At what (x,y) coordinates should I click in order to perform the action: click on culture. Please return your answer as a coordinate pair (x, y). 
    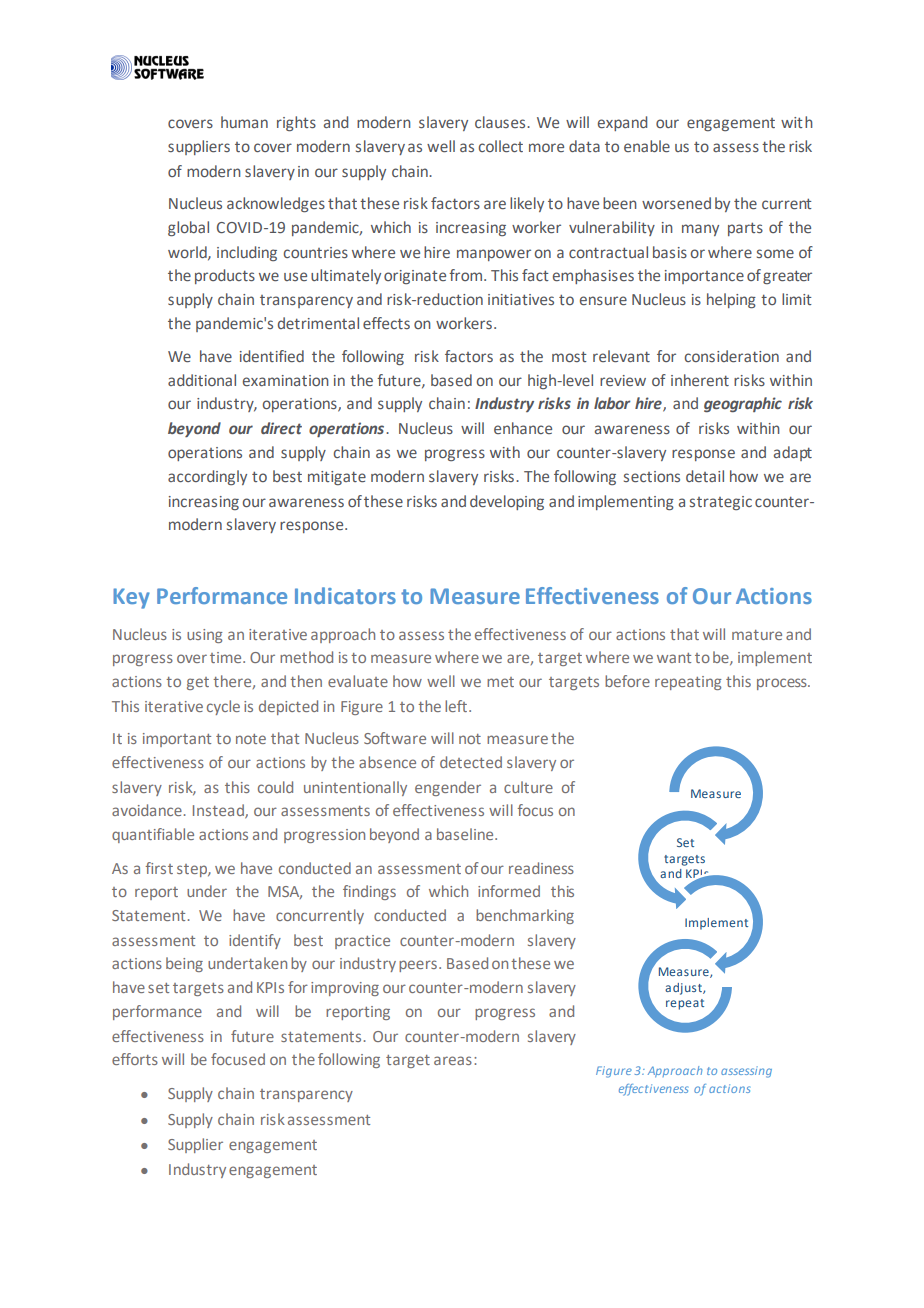
    Looking at the image, I should click on (528, 787).
